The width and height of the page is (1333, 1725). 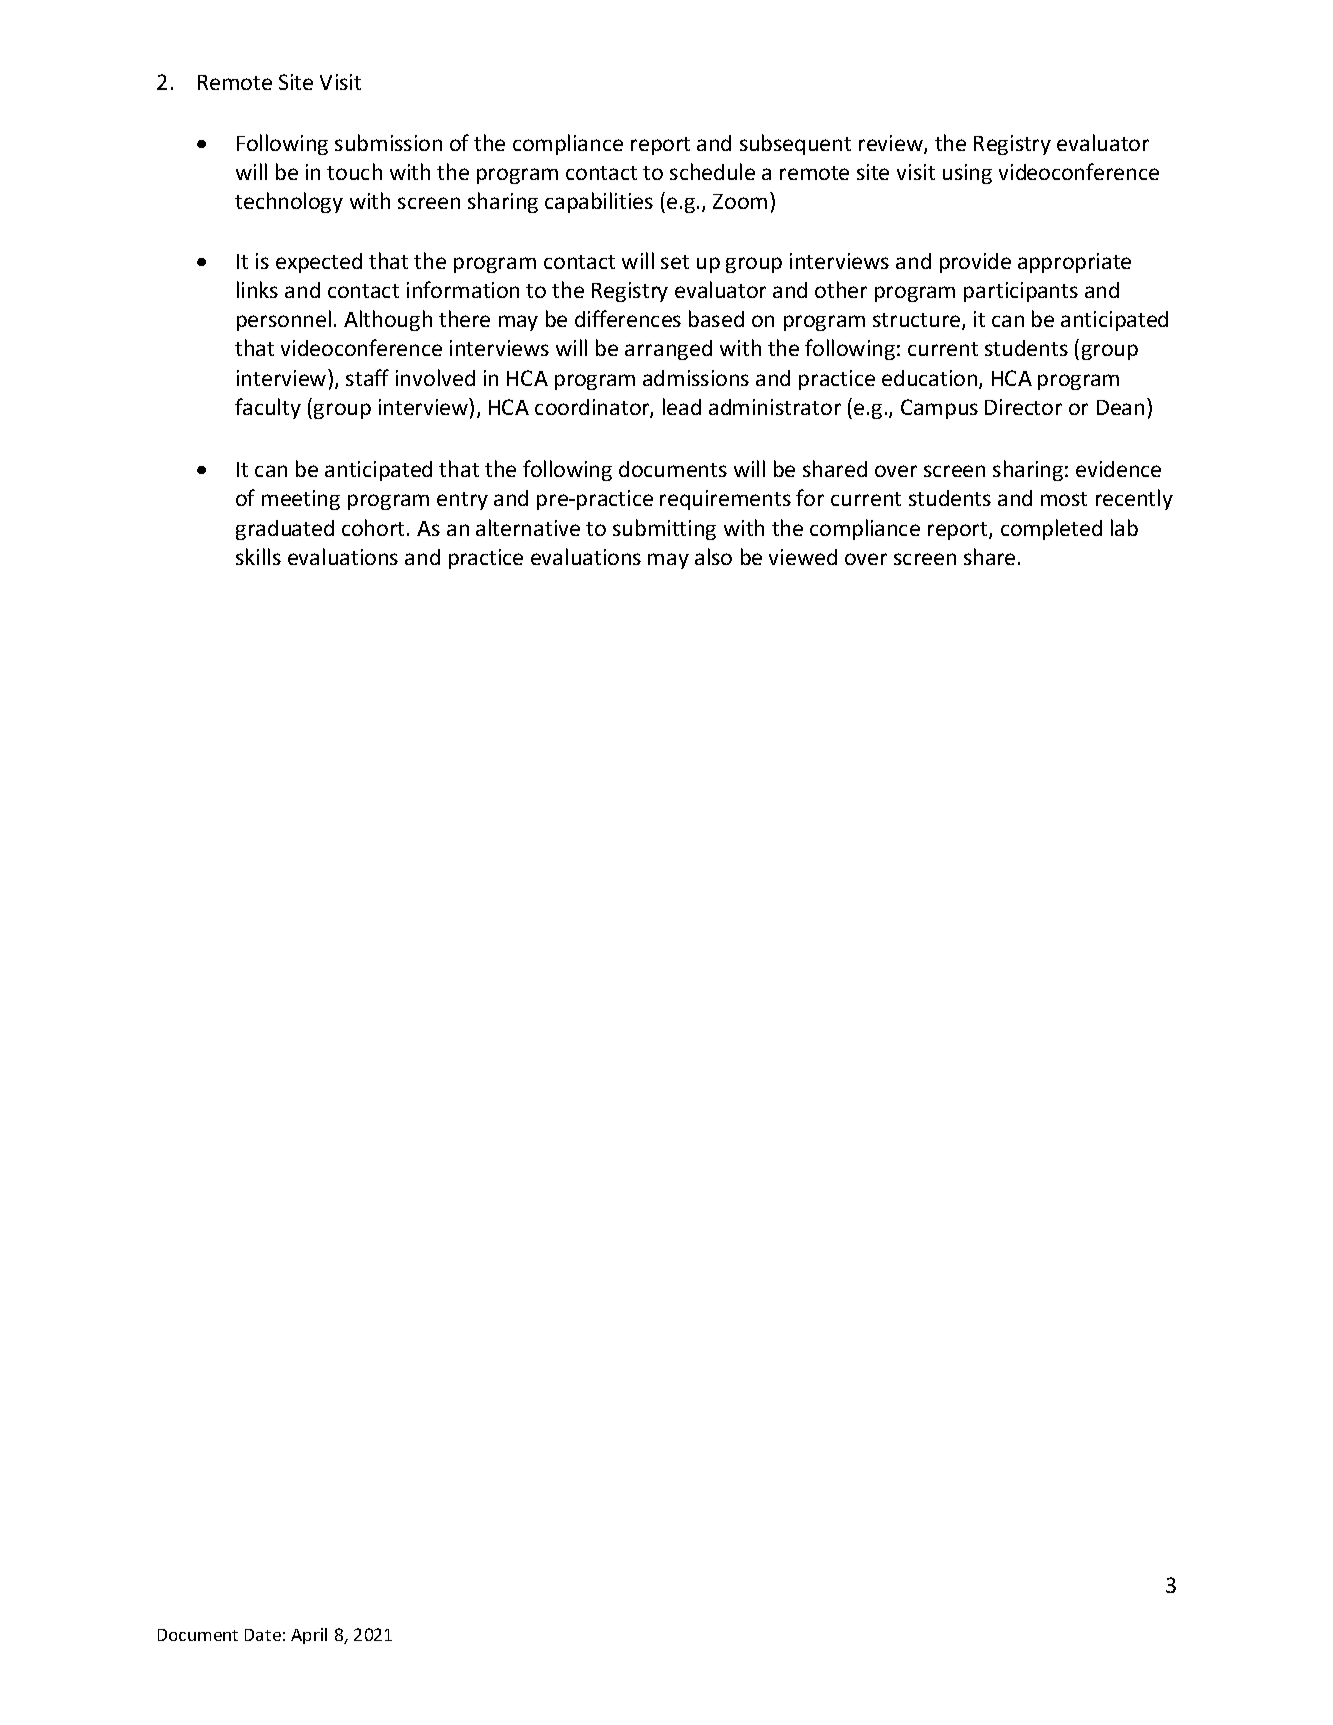 I want to click on Date, so click(x=263, y=1635).
